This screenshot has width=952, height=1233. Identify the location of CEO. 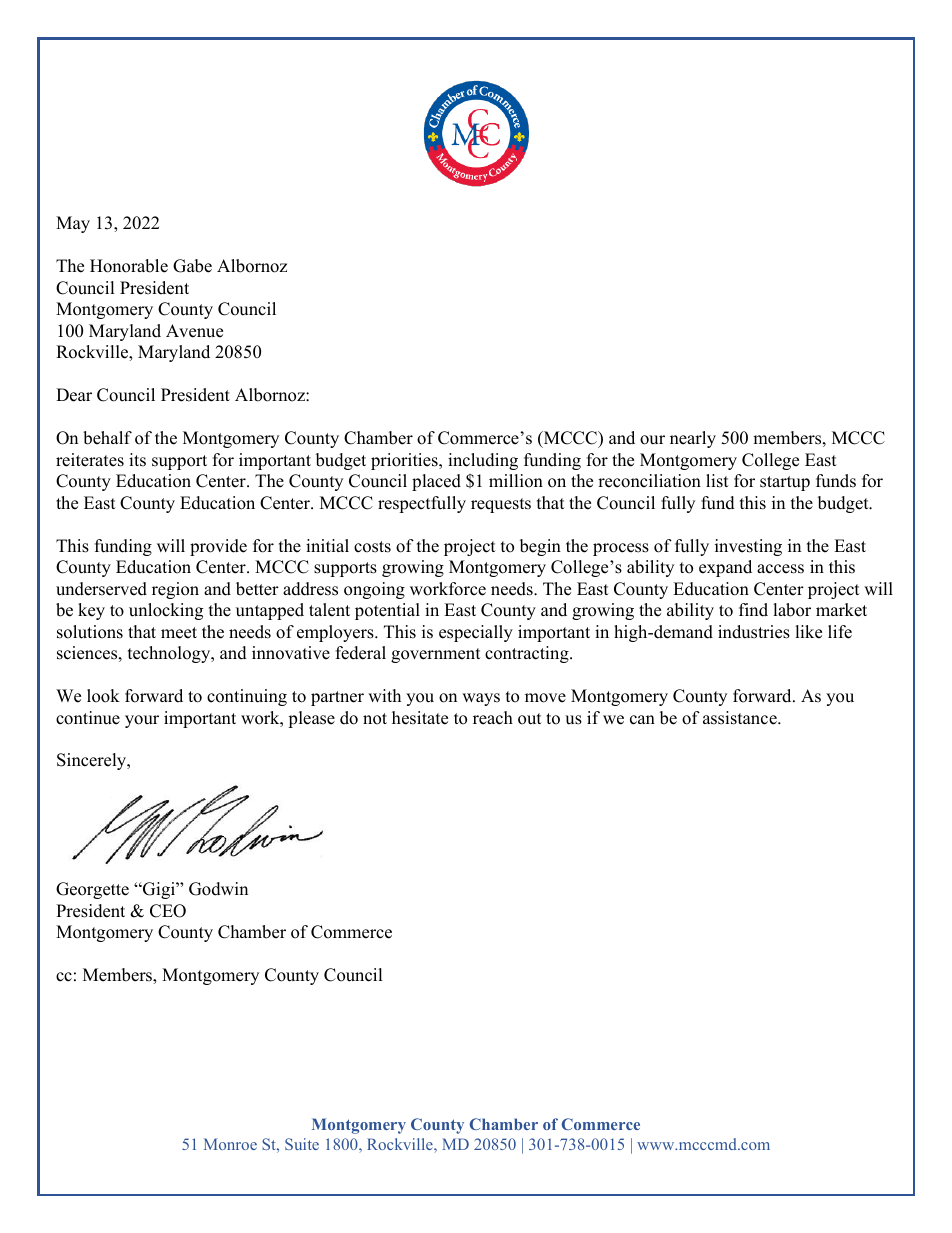
(168, 911).
